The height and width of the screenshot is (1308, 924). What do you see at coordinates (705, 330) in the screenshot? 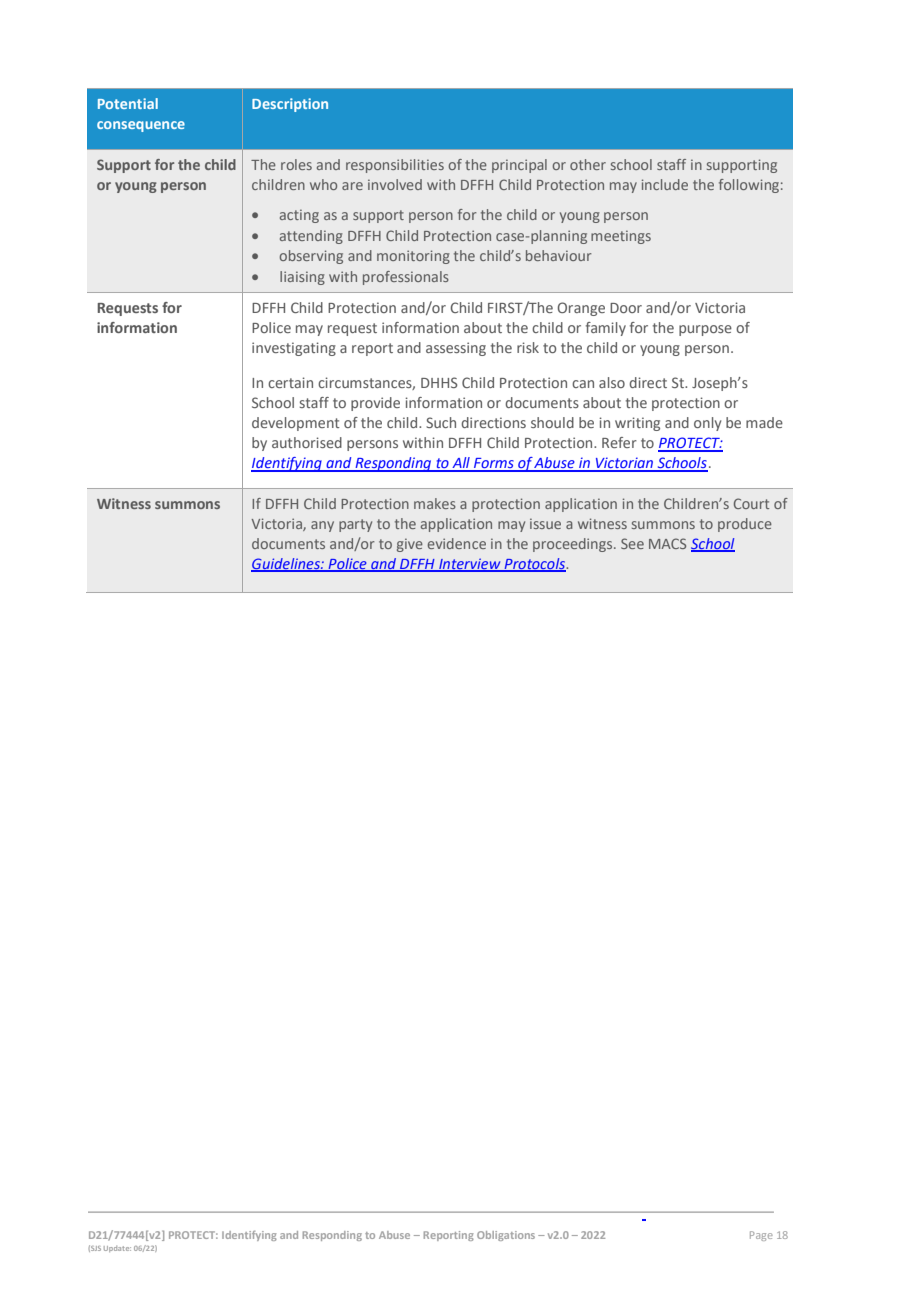
I see `purpose` at bounding box center [705, 330].
